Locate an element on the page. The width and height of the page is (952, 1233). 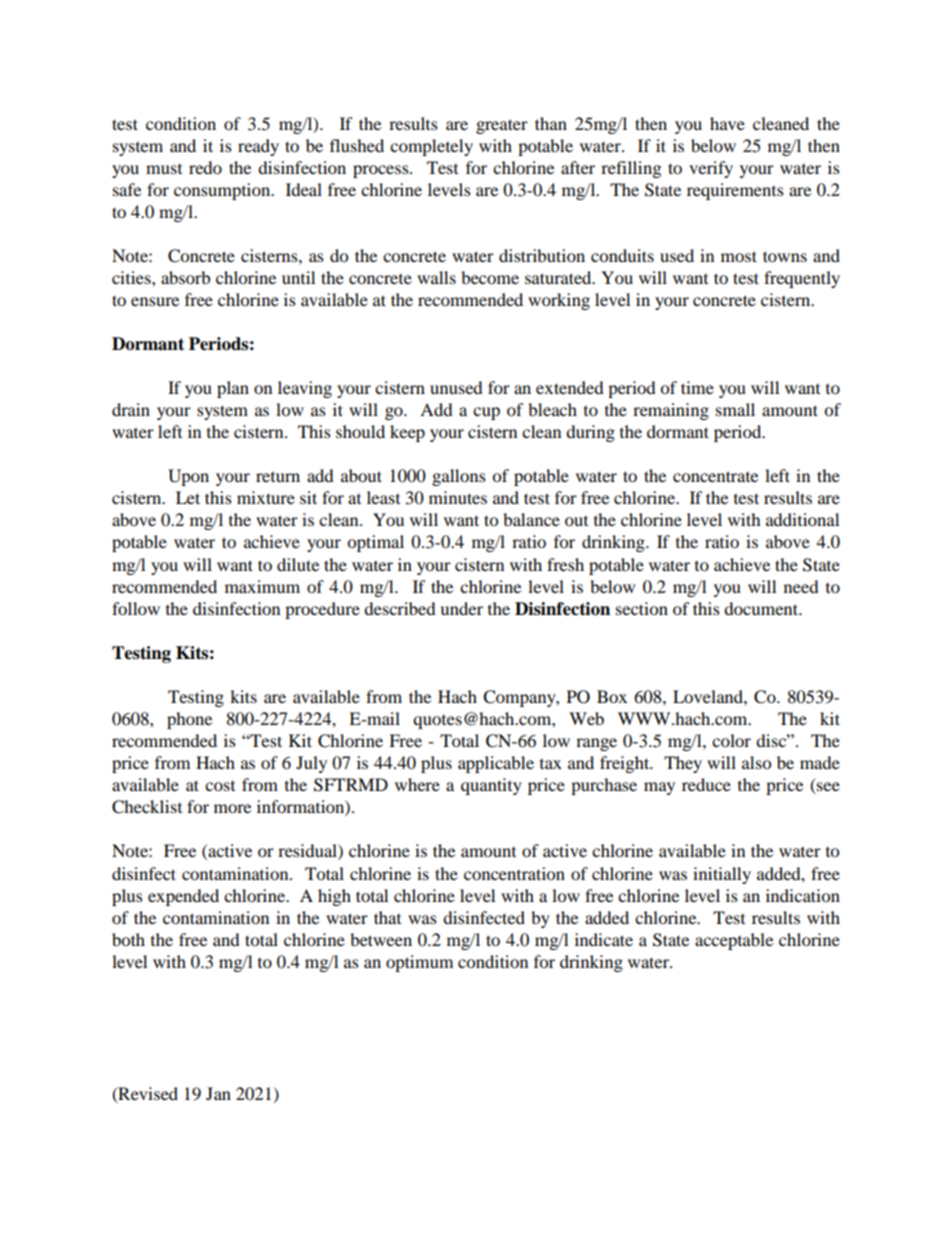
redo is located at coordinates (205, 167).
